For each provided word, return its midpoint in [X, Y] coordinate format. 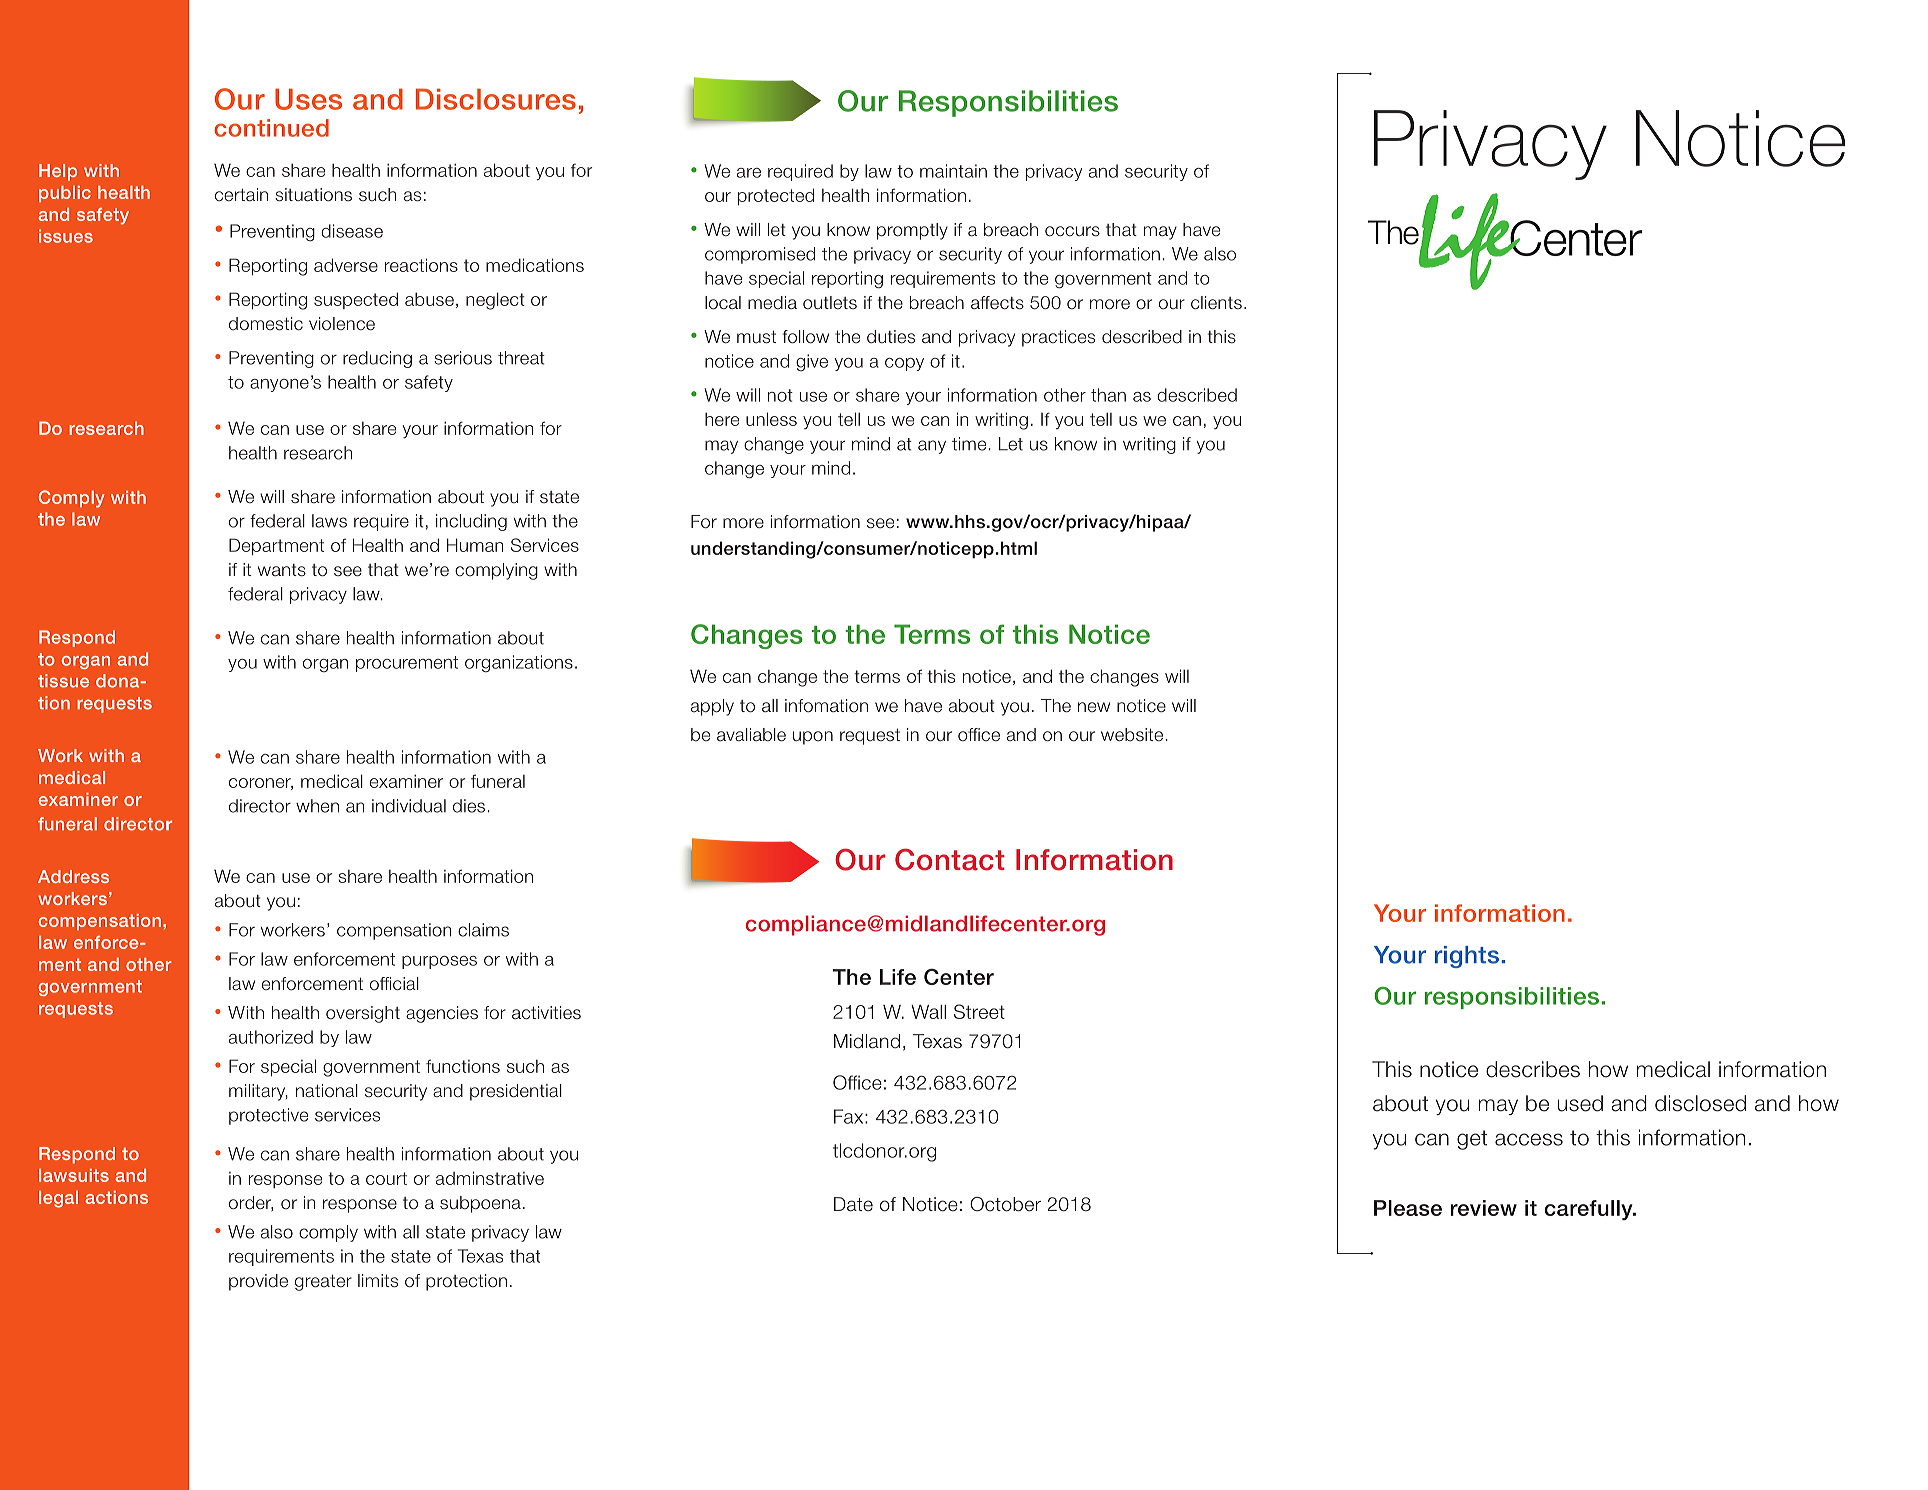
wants [282, 570]
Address [73, 876]
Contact [950, 859]
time [970, 444]
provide [258, 1282]
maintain [953, 171]
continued [271, 128]
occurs [1072, 231]
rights [1467, 957]
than [1108, 395]
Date [853, 1204]
